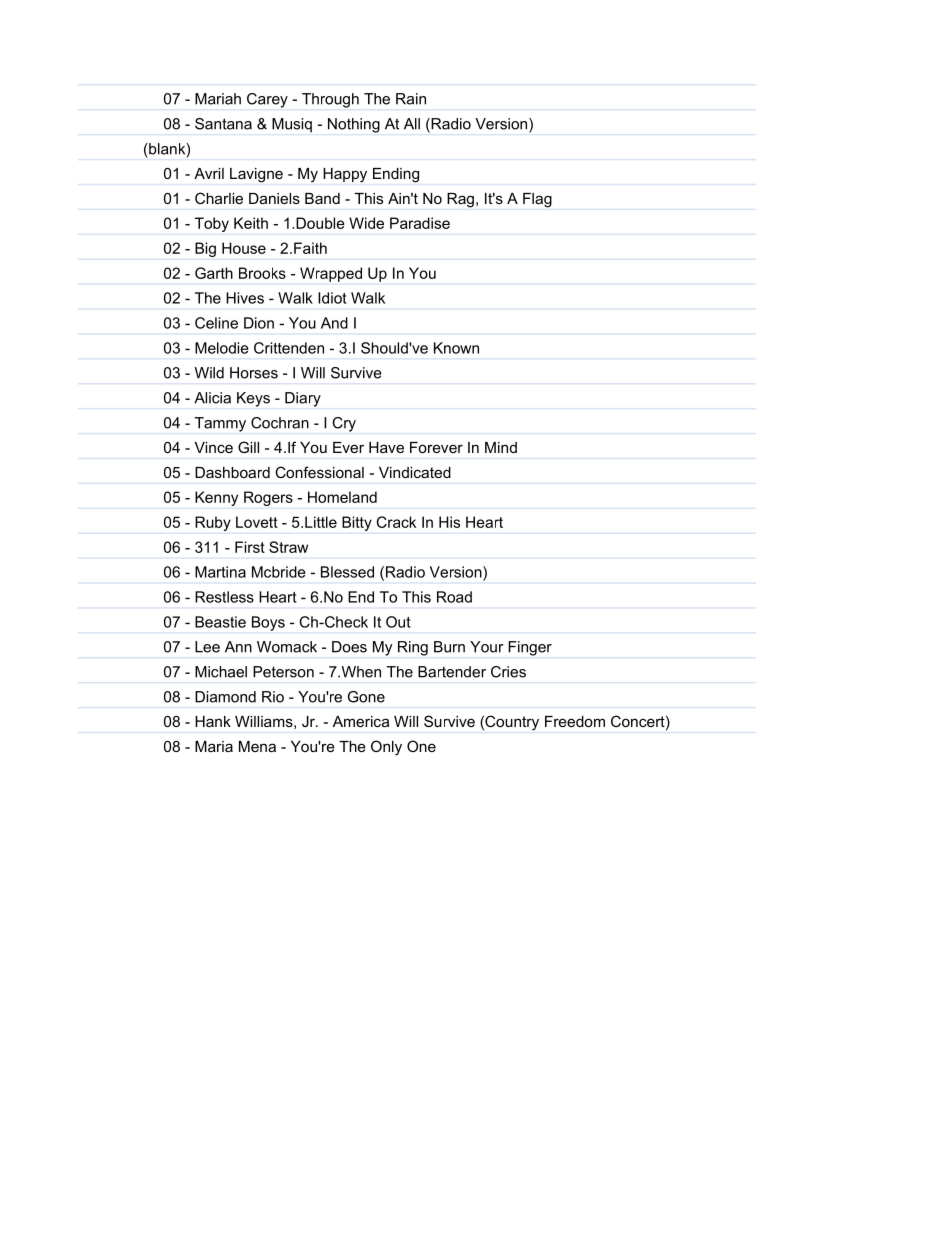 Image resolution: width=952 pixels, height=1233 pixels. I want to click on Known, so click(456, 348).
